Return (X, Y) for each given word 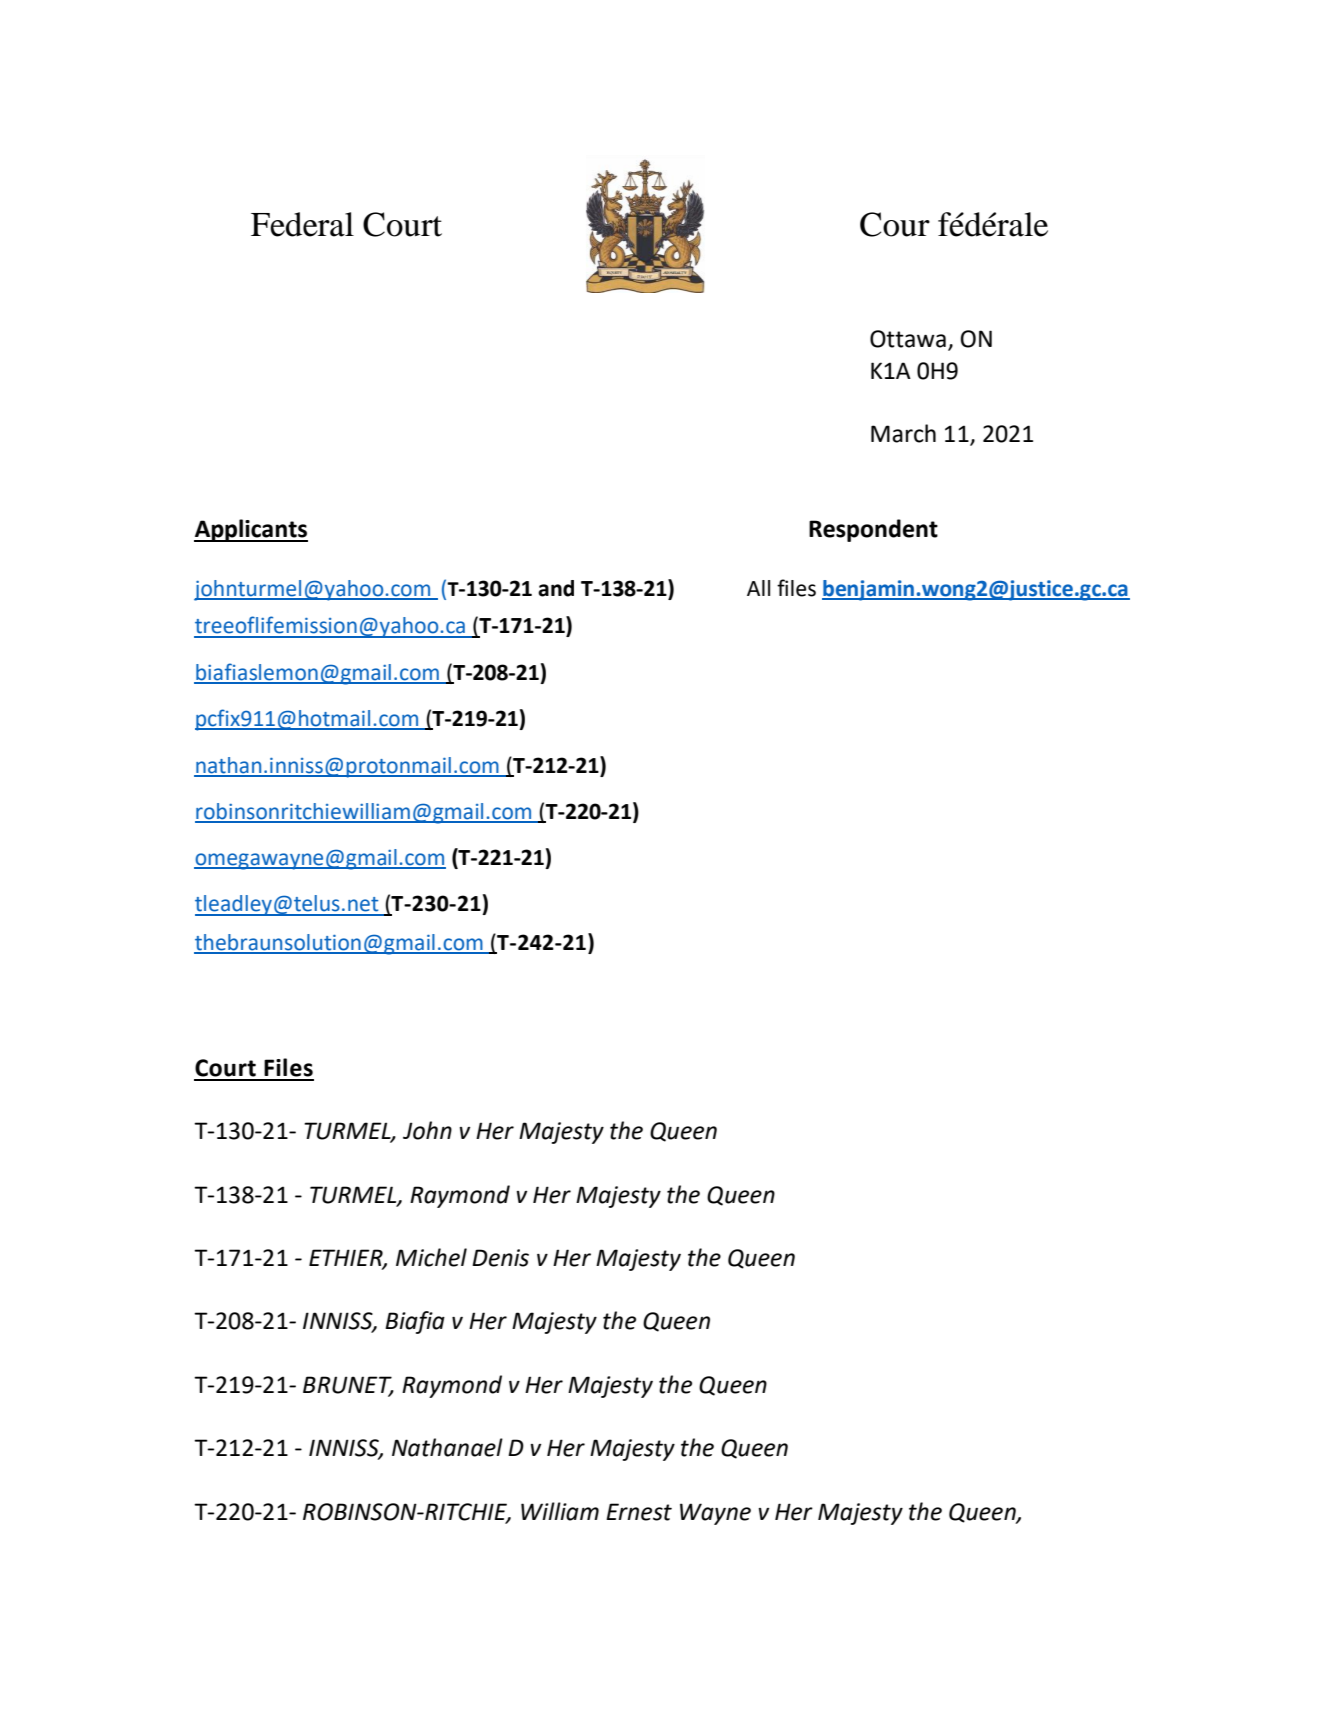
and (556, 588)
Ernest (639, 1512)
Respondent (873, 530)
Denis (500, 1258)
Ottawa (908, 339)
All (758, 588)
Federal (302, 224)
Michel (431, 1257)
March (903, 433)
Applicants (251, 530)
